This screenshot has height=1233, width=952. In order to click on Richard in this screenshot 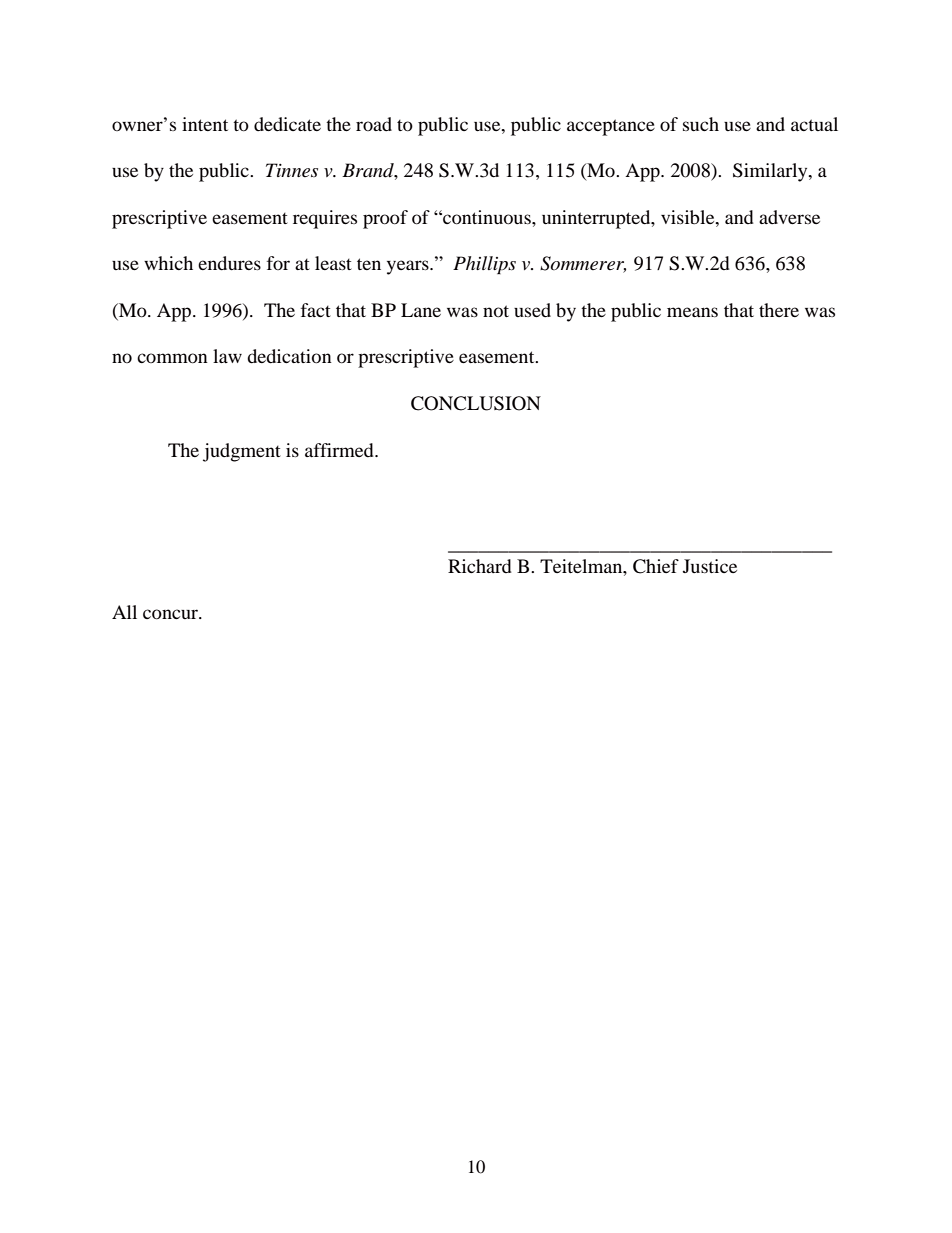, I will do `click(480, 566)`.
